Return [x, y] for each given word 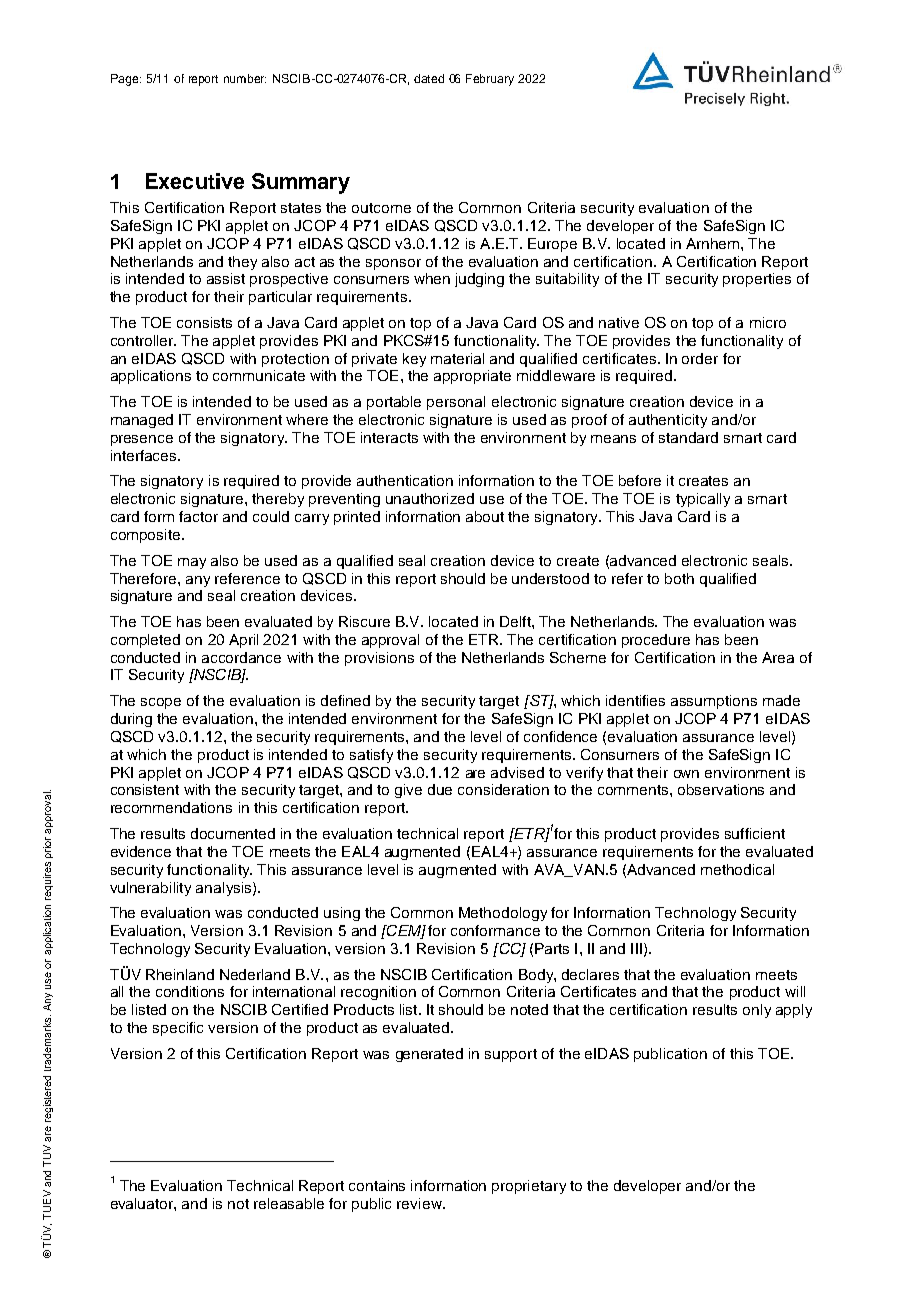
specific [178, 1029]
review [420, 1203]
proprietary [529, 1187]
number [245, 78]
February [490, 80]
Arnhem [714, 243]
